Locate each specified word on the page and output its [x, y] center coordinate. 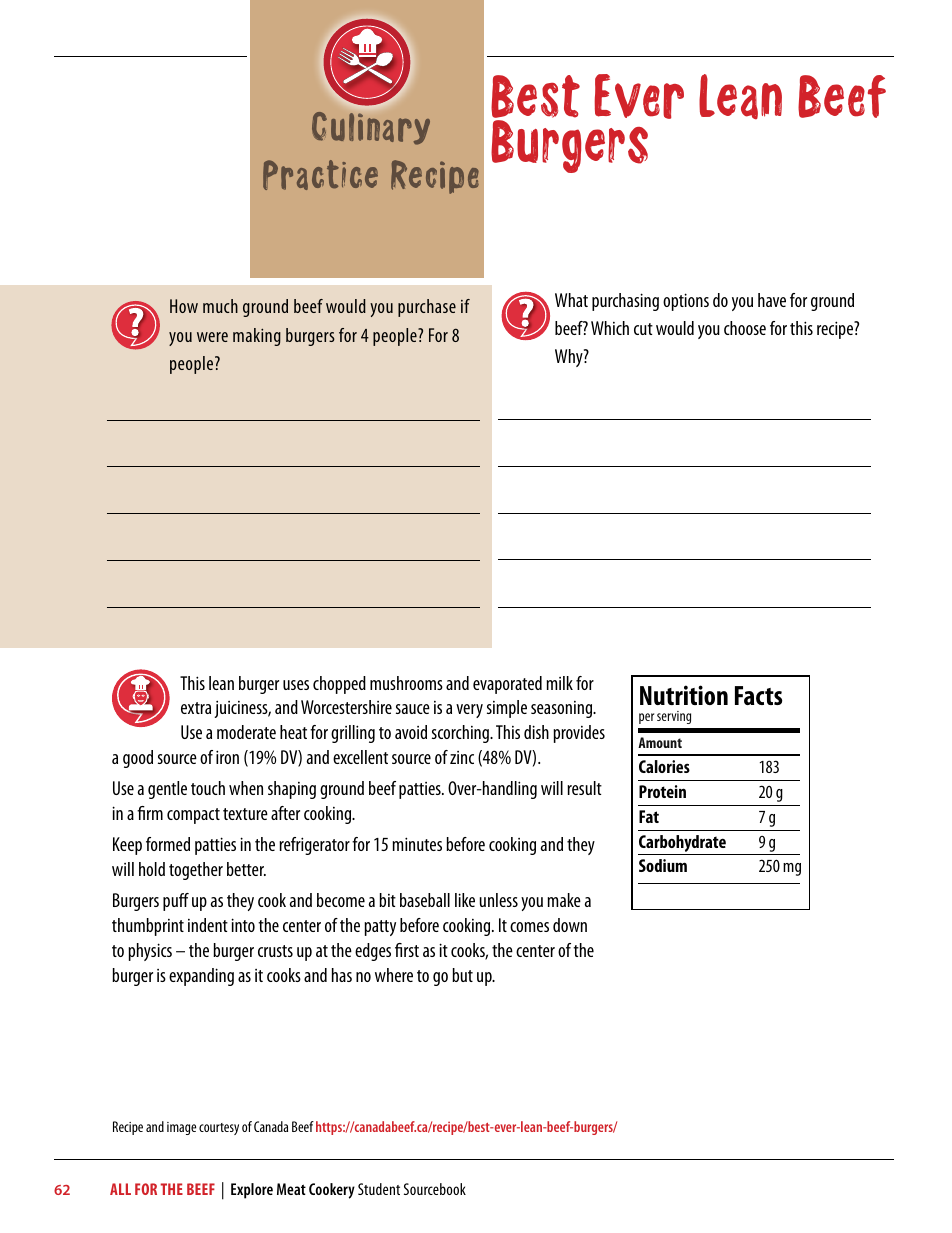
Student [379, 1189]
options [686, 302]
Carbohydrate [683, 845]
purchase [427, 308]
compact [193, 816]
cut [643, 329]
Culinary [371, 128]
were [212, 337]
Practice [320, 175]
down [570, 925]
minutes [417, 844]
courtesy [219, 1129]
